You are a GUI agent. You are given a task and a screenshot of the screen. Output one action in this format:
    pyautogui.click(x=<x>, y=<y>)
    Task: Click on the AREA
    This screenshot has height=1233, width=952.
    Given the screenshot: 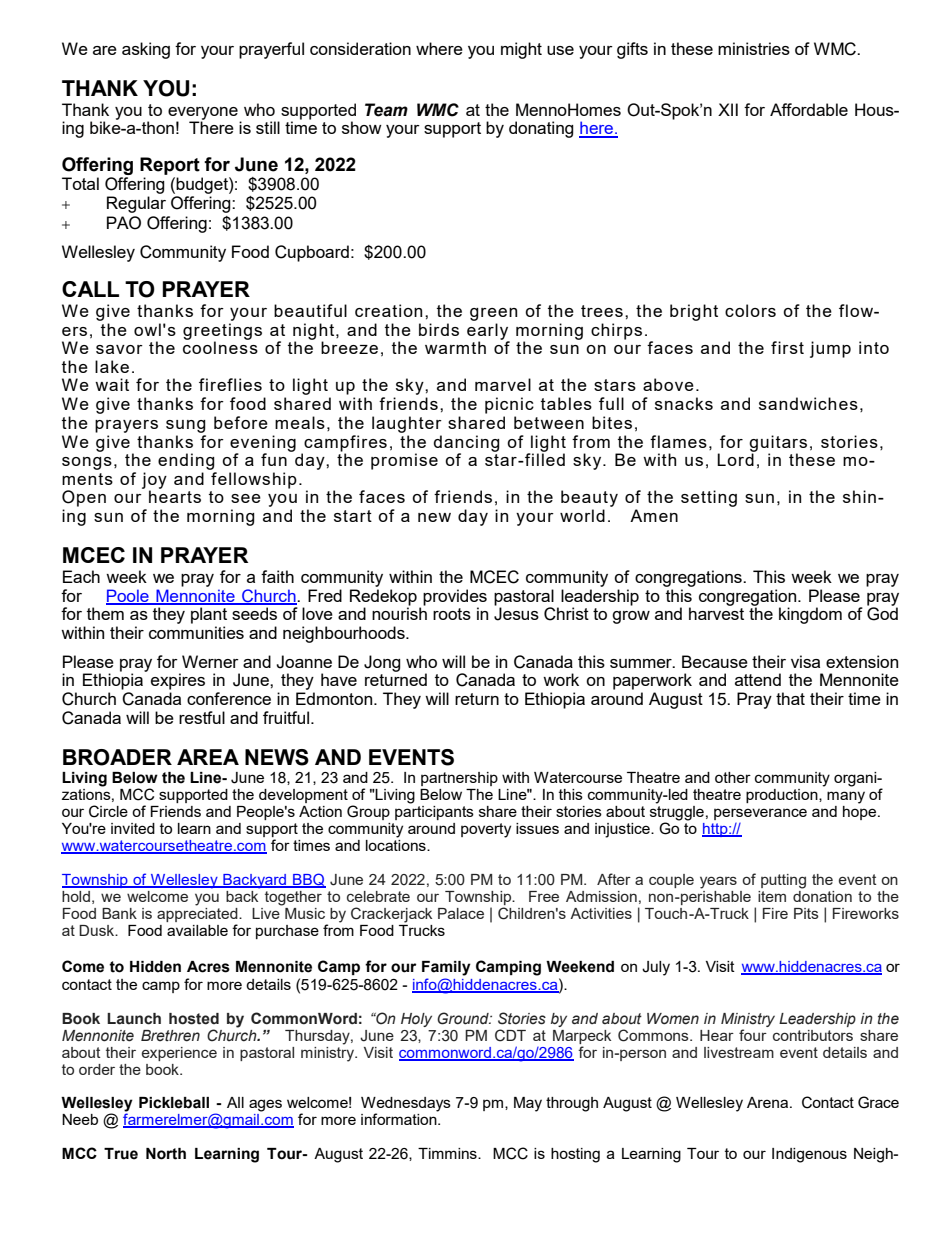 What is the action you would take?
    pyautogui.click(x=208, y=757)
